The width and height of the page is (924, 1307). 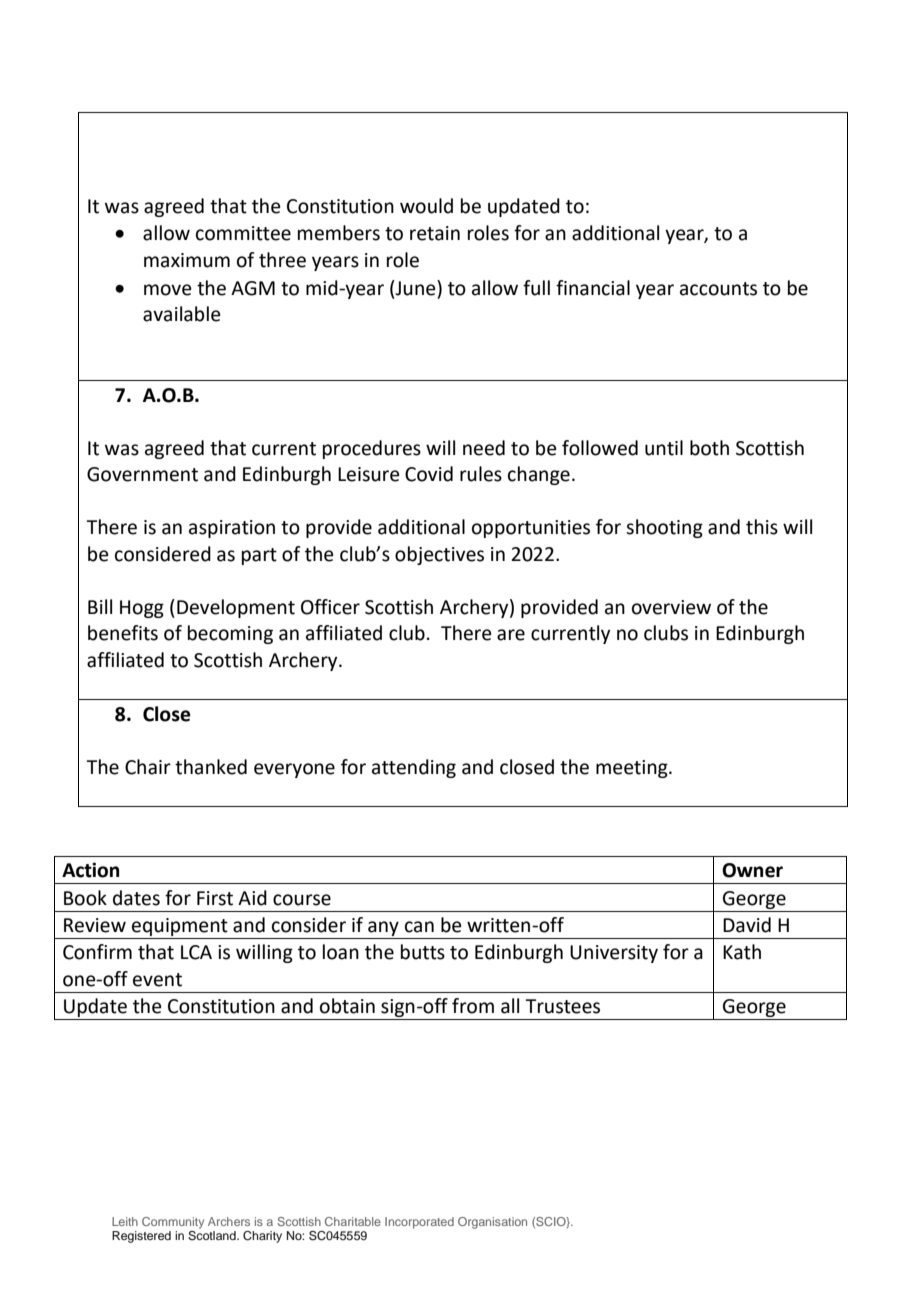 What do you see at coordinates (148, 767) in the page?
I see `Chair` at bounding box center [148, 767].
